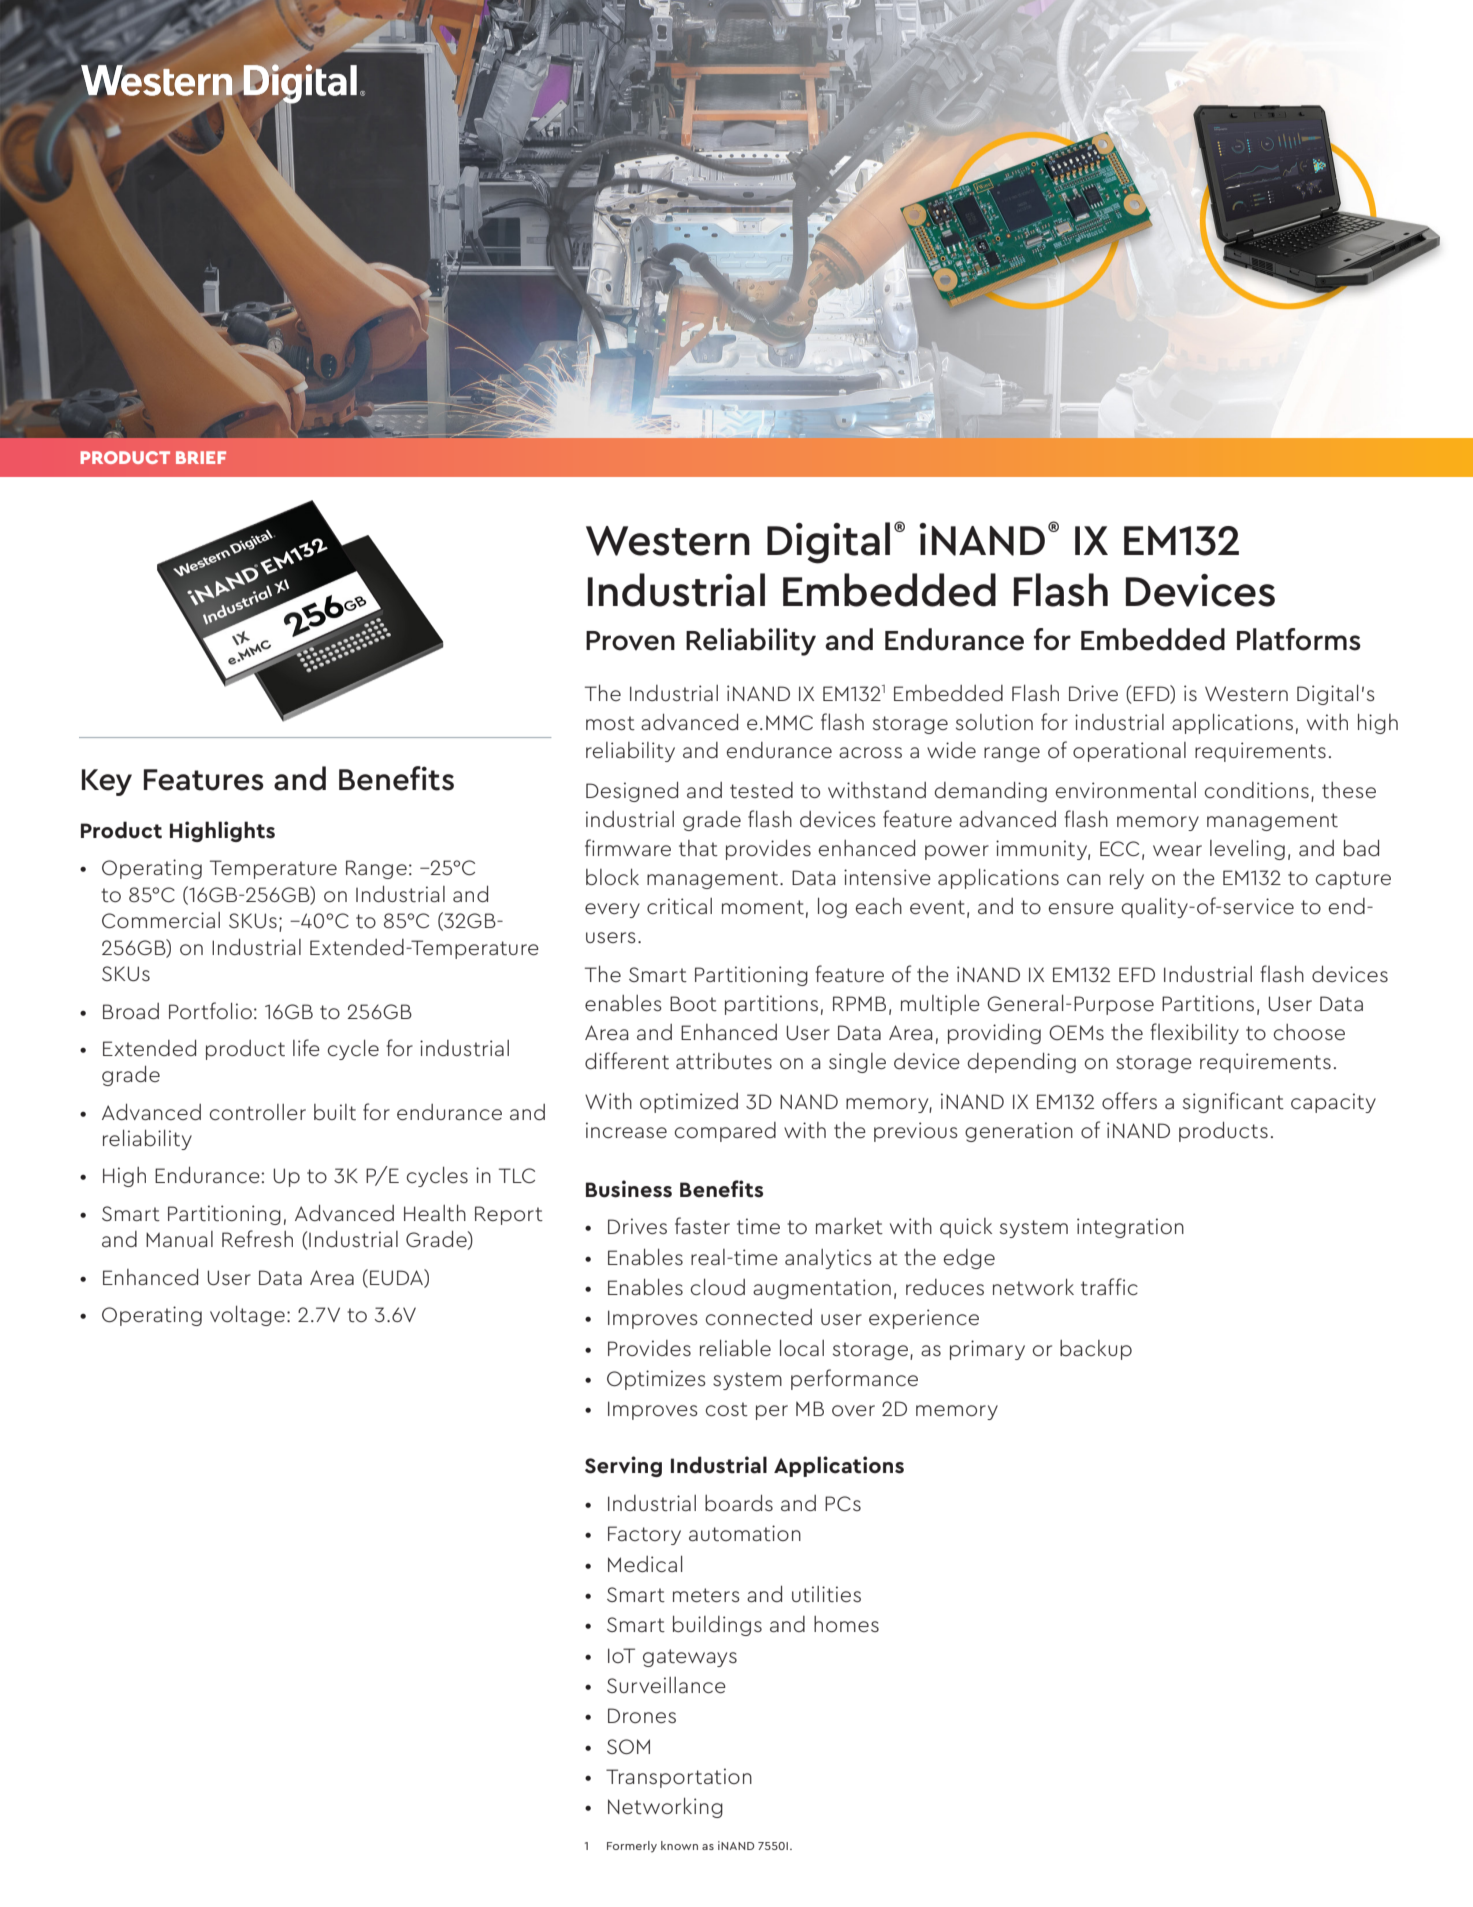 Image resolution: width=1473 pixels, height=1907 pixels. What do you see at coordinates (698, 848) in the image?
I see `that` at bounding box center [698, 848].
